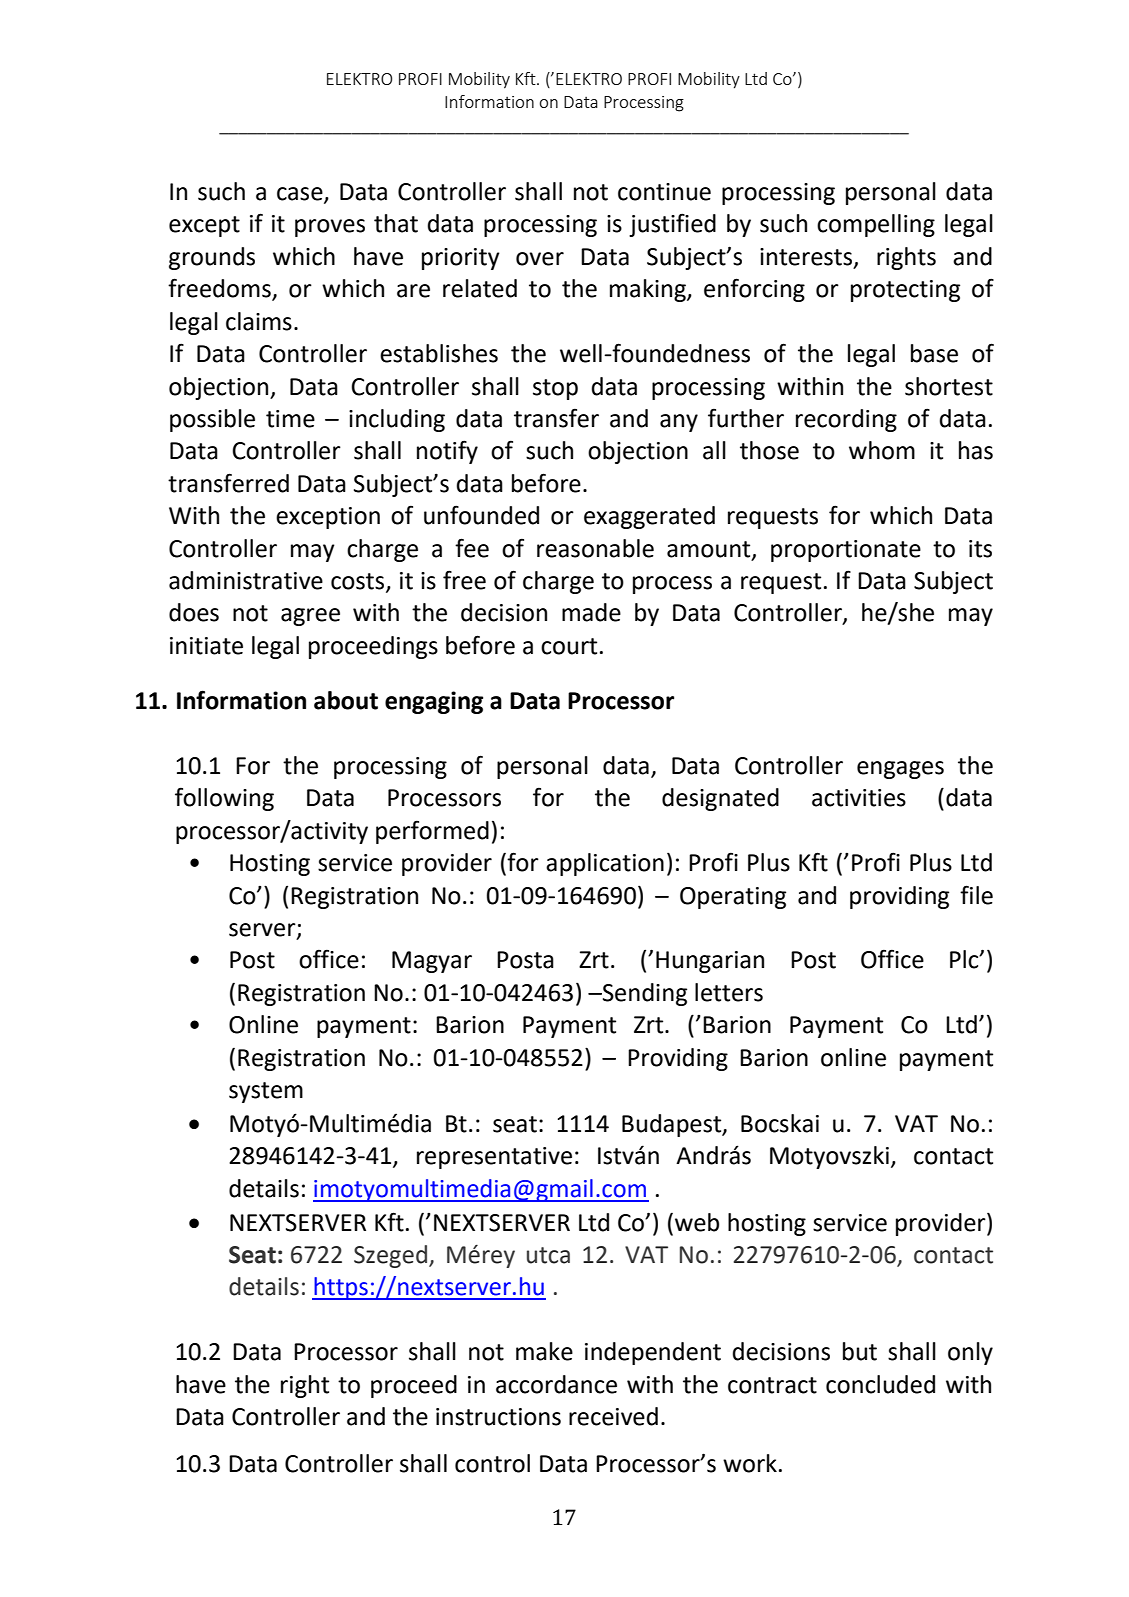 The image size is (1129, 1597). I want to click on following, so click(224, 799).
